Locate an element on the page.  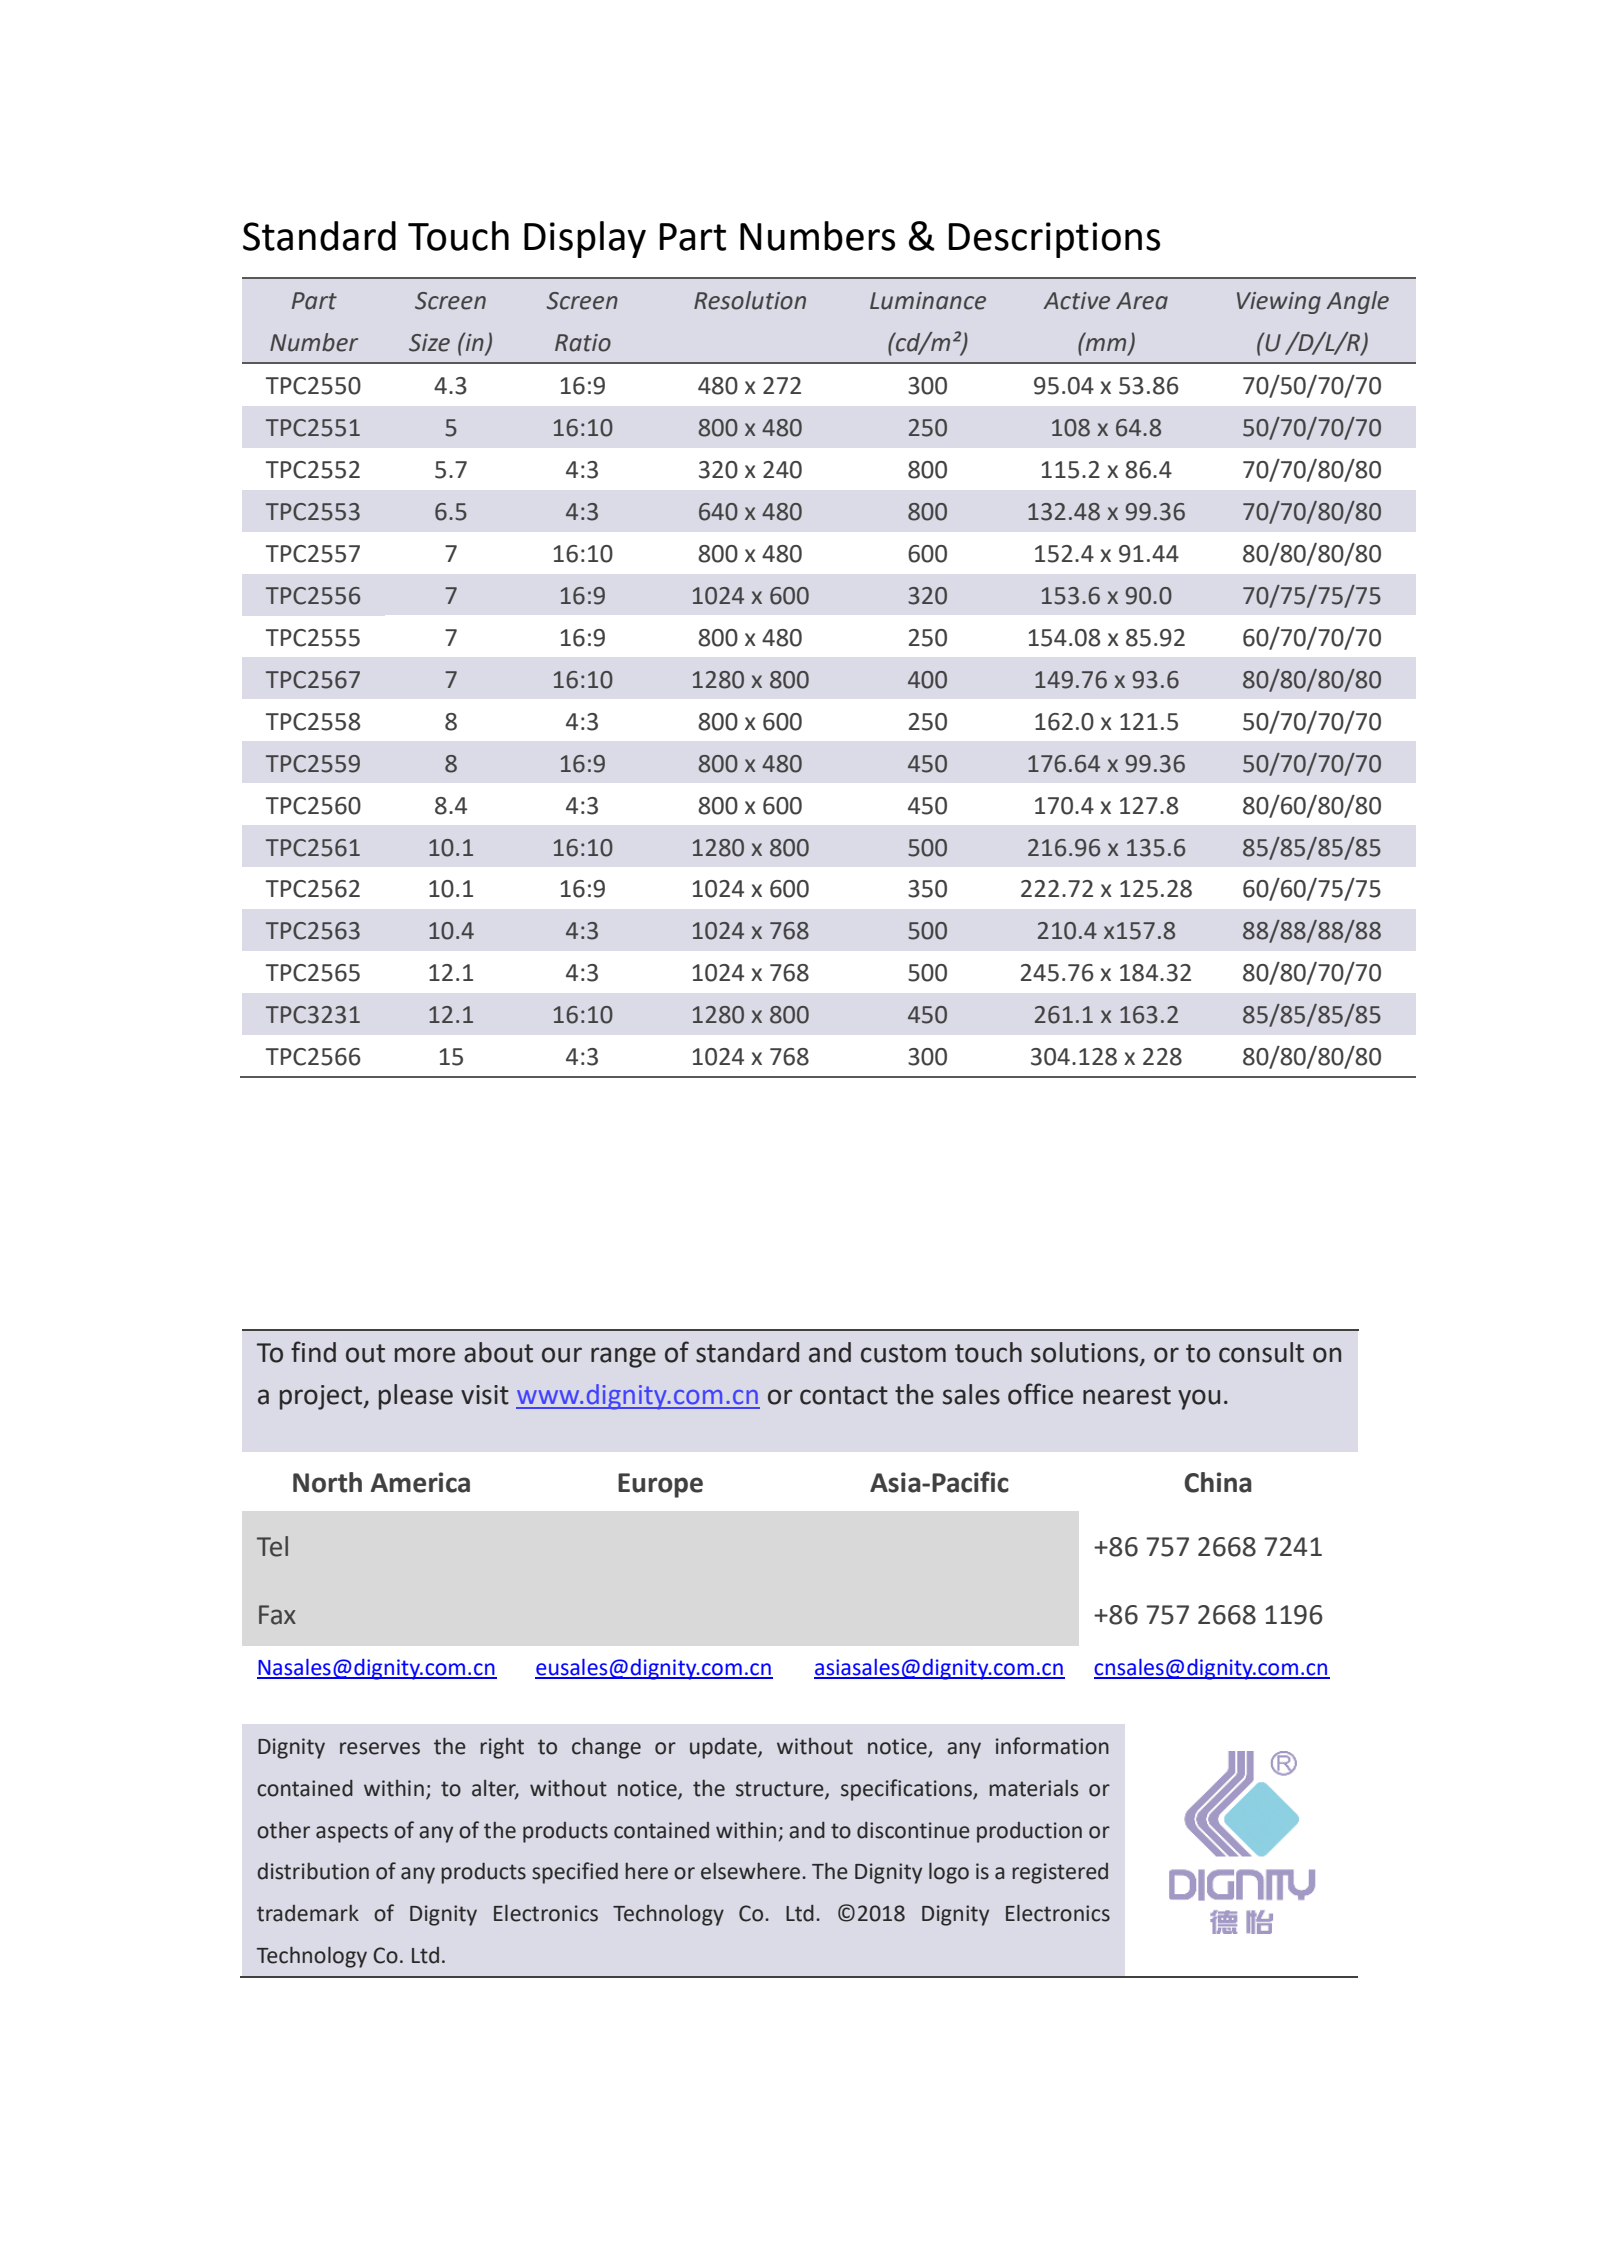
aspects is located at coordinates (352, 1833).
